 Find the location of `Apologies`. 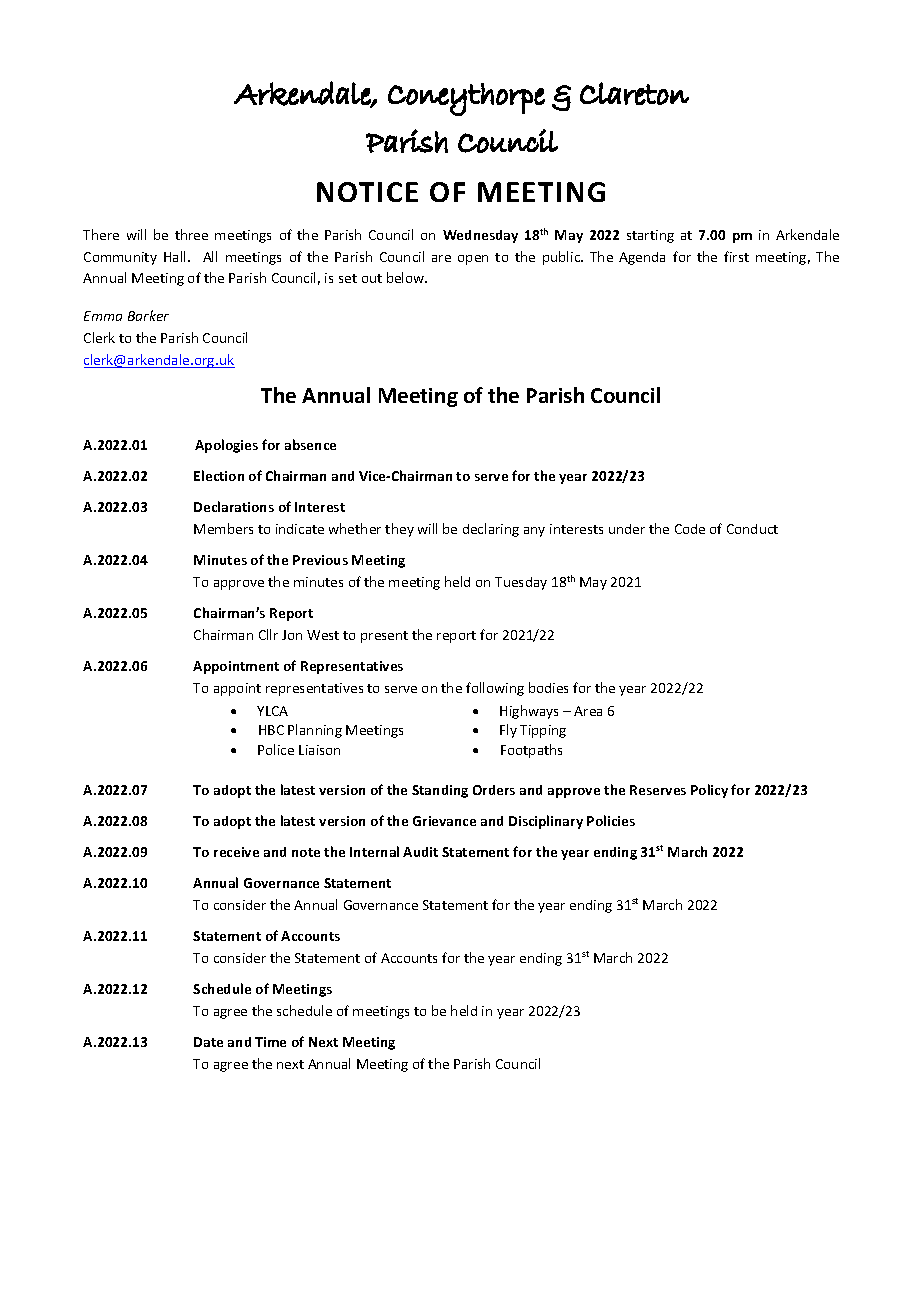

Apologies is located at coordinates (226, 446).
